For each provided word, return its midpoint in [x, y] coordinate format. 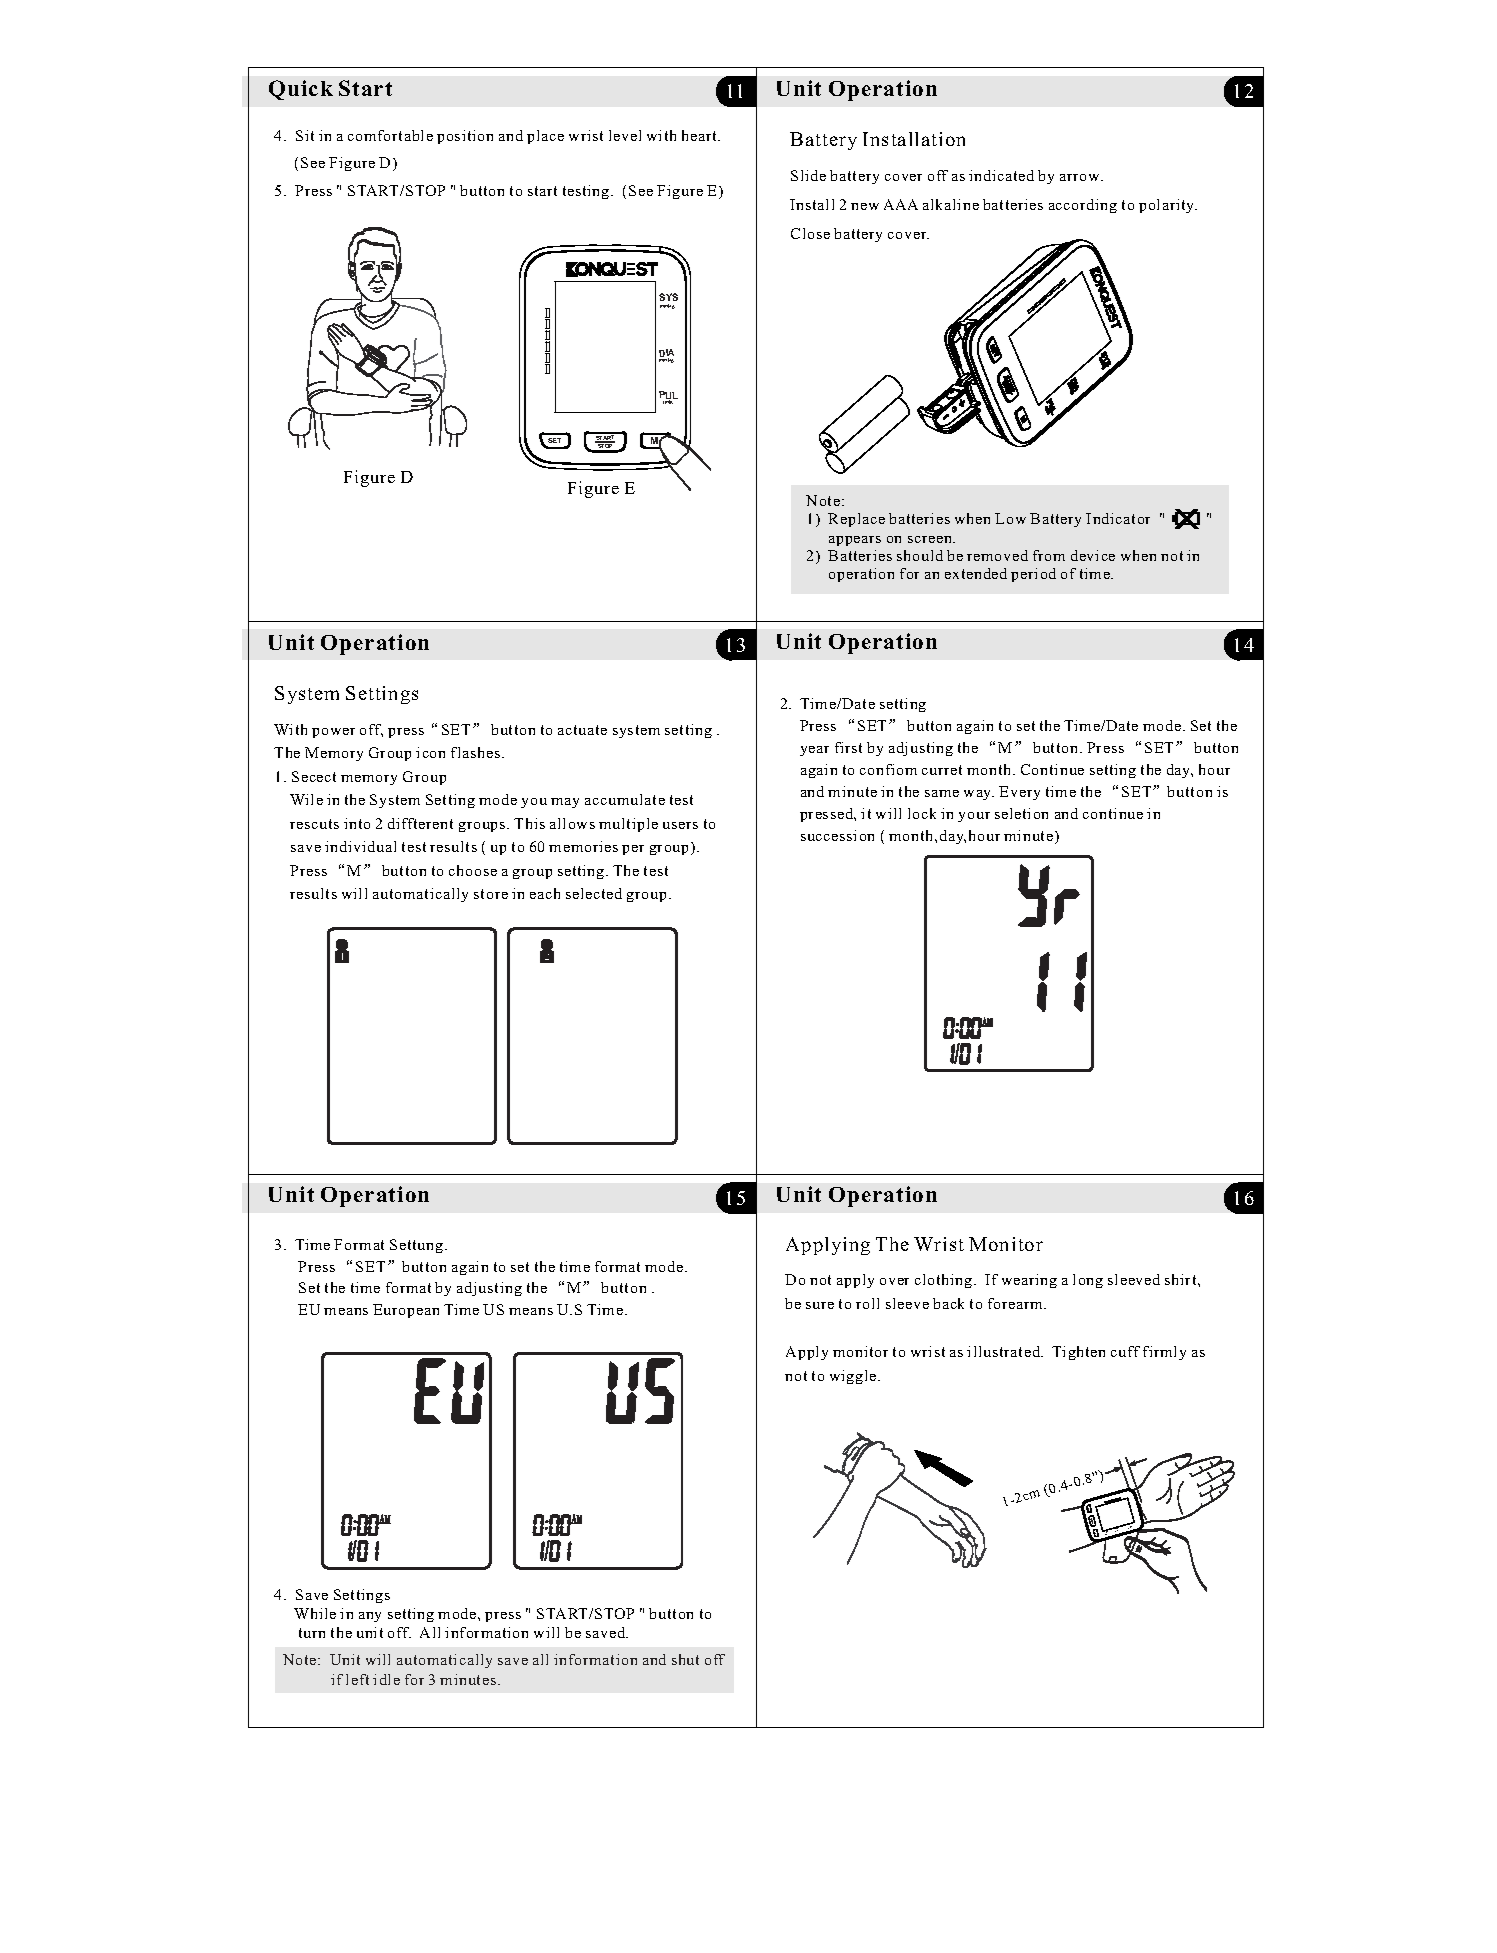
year [814, 751]
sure [820, 1305]
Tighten [1078, 1353]
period [1033, 575]
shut [685, 1659]
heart [700, 135]
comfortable [390, 135]
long [1088, 1281]
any [370, 1617]
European [406, 1311]
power [333, 733]
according [1083, 206]
